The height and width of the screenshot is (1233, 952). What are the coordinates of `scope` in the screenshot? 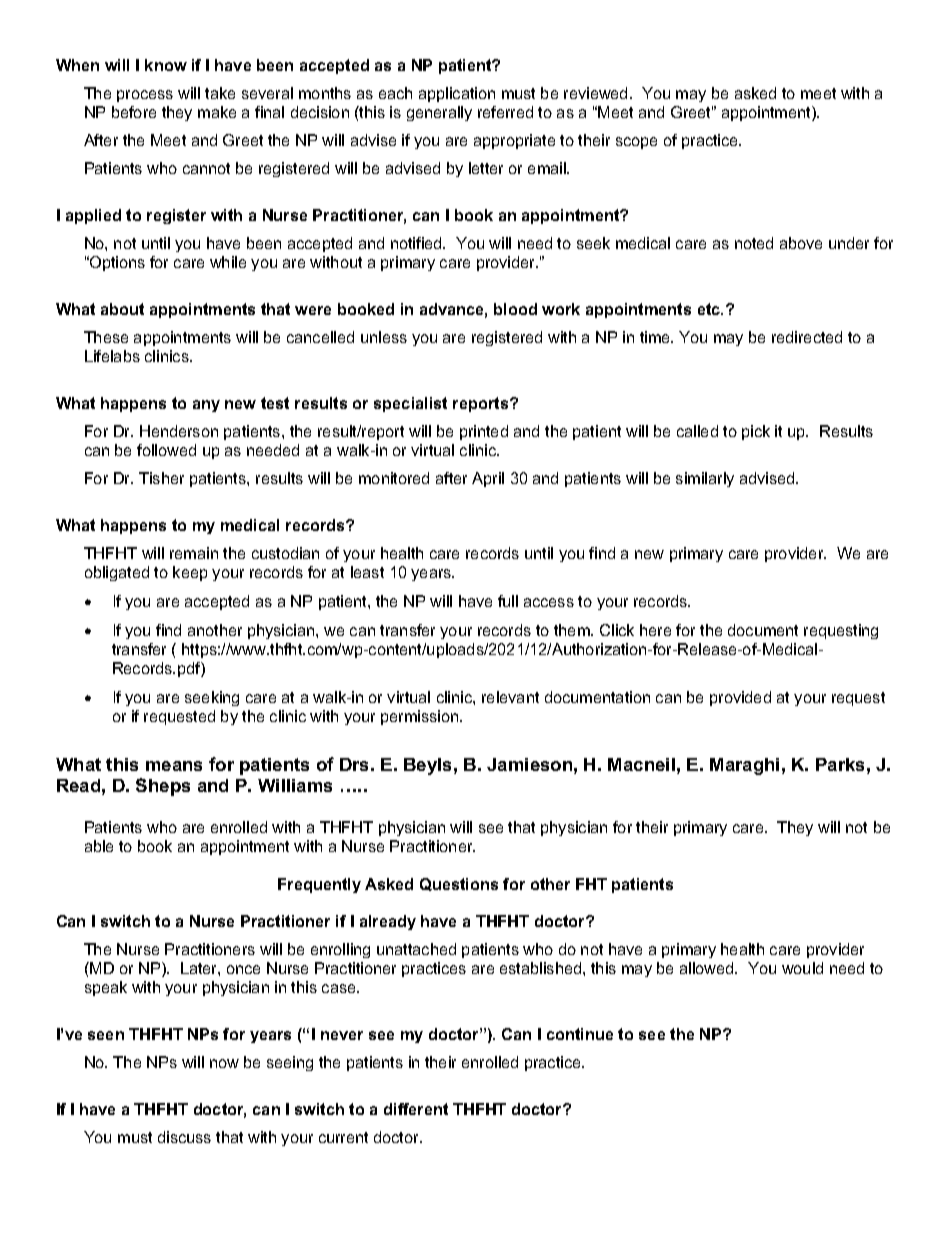 It's located at (636, 143).
